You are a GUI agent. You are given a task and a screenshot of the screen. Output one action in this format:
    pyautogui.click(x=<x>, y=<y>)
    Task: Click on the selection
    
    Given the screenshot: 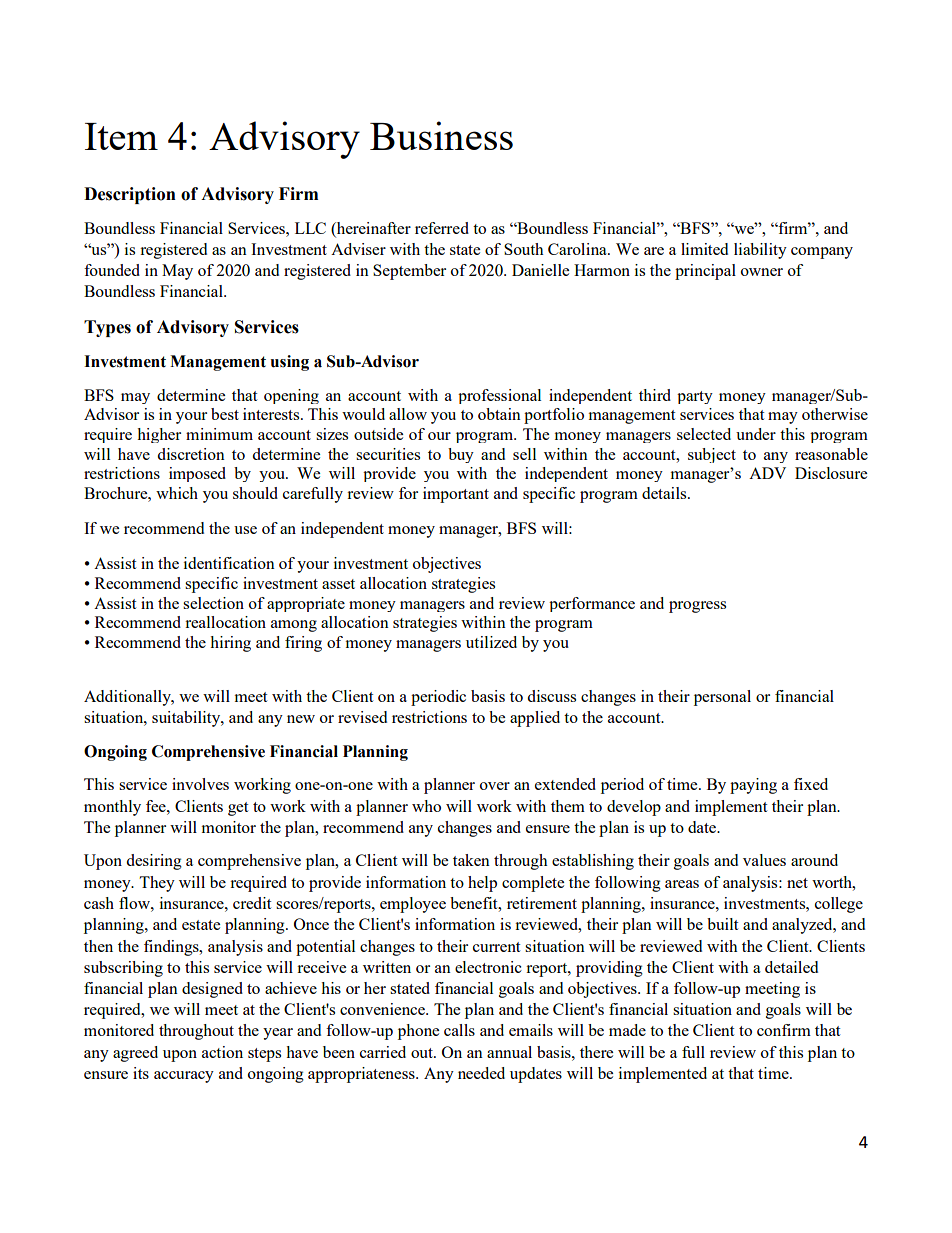 What is the action you would take?
    pyautogui.click(x=213, y=603)
